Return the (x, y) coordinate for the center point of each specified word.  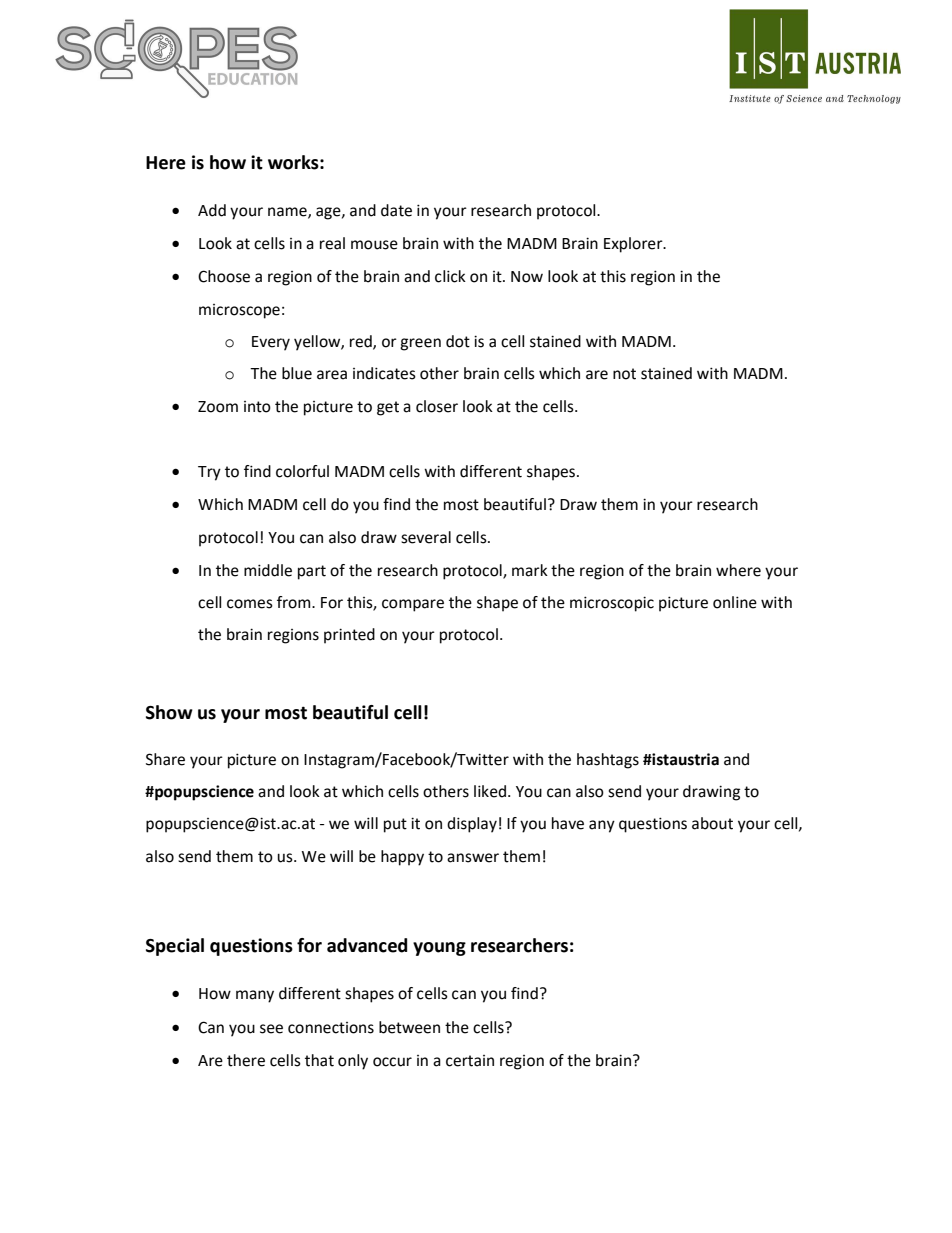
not (624, 374)
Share (165, 759)
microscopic (612, 604)
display (472, 825)
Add (212, 210)
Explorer (634, 245)
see (271, 1029)
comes (250, 604)
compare (413, 605)
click (450, 276)
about (712, 823)
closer (437, 406)
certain (470, 1061)
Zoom (218, 407)
